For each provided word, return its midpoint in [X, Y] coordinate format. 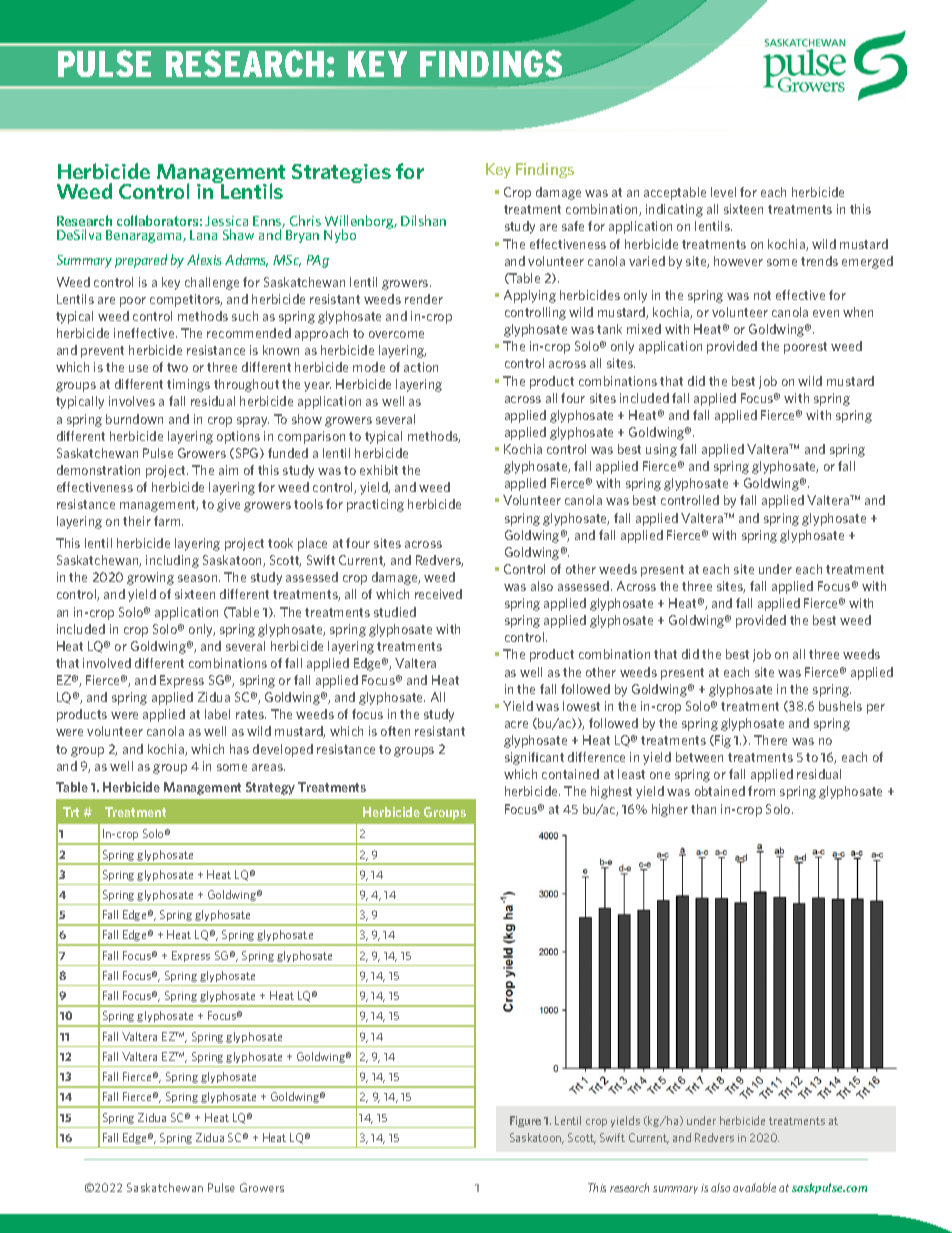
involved [107, 663]
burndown [134, 419]
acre [516, 724]
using [661, 450]
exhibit [379, 470]
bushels [840, 706]
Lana [203, 235]
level [723, 192]
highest [611, 792]
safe [573, 226]
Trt [71, 812]
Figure [525, 1121]
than [703, 809]
